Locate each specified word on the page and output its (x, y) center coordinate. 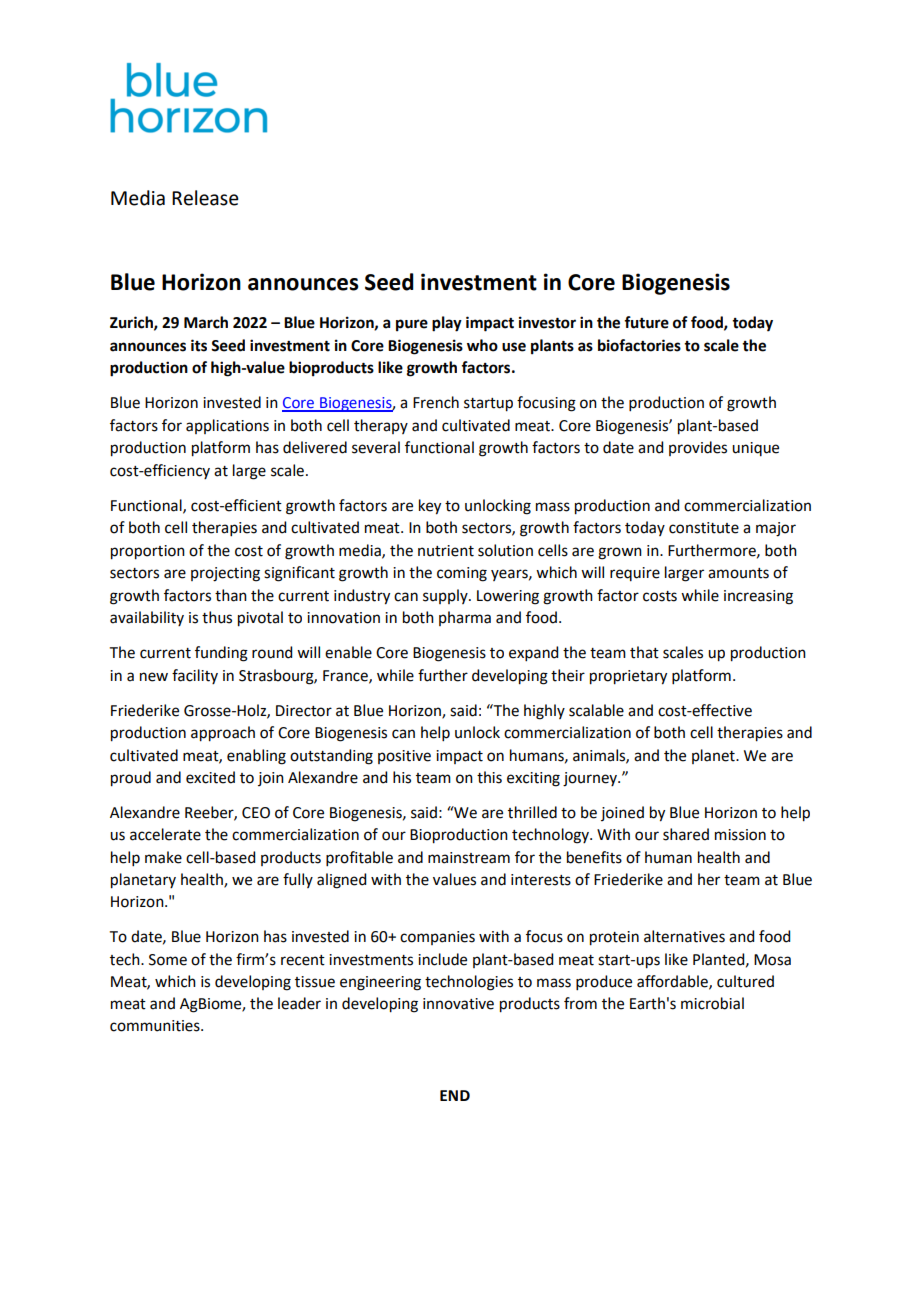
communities (156, 1026)
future (646, 322)
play (447, 324)
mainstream (469, 858)
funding (221, 654)
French (436, 402)
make (163, 857)
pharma (465, 618)
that (644, 652)
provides (698, 448)
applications (227, 426)
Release (205, 198)
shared (686, 834)
